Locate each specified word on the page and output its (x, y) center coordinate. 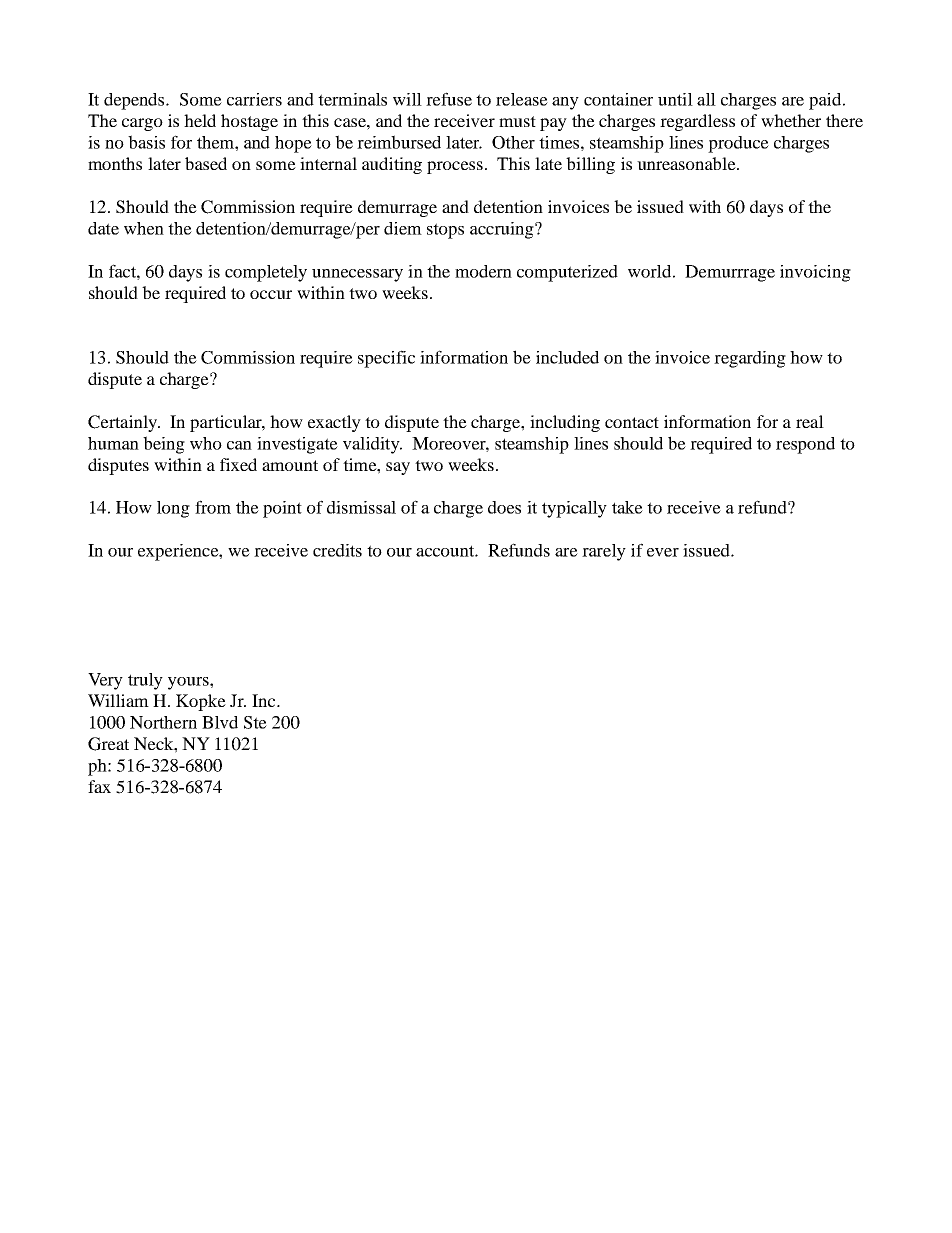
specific (386, 359)
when (144, 228)
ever (663, 552)
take (627, 507)
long (173, 509)
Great (108, 744)
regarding (750, 359)
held (200, 120)
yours (189, 683)
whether (791, 120)
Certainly (124, 423)
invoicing (815, 273)
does (504, 507)
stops (445, 231)
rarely (604, 552)
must (517, 121)
